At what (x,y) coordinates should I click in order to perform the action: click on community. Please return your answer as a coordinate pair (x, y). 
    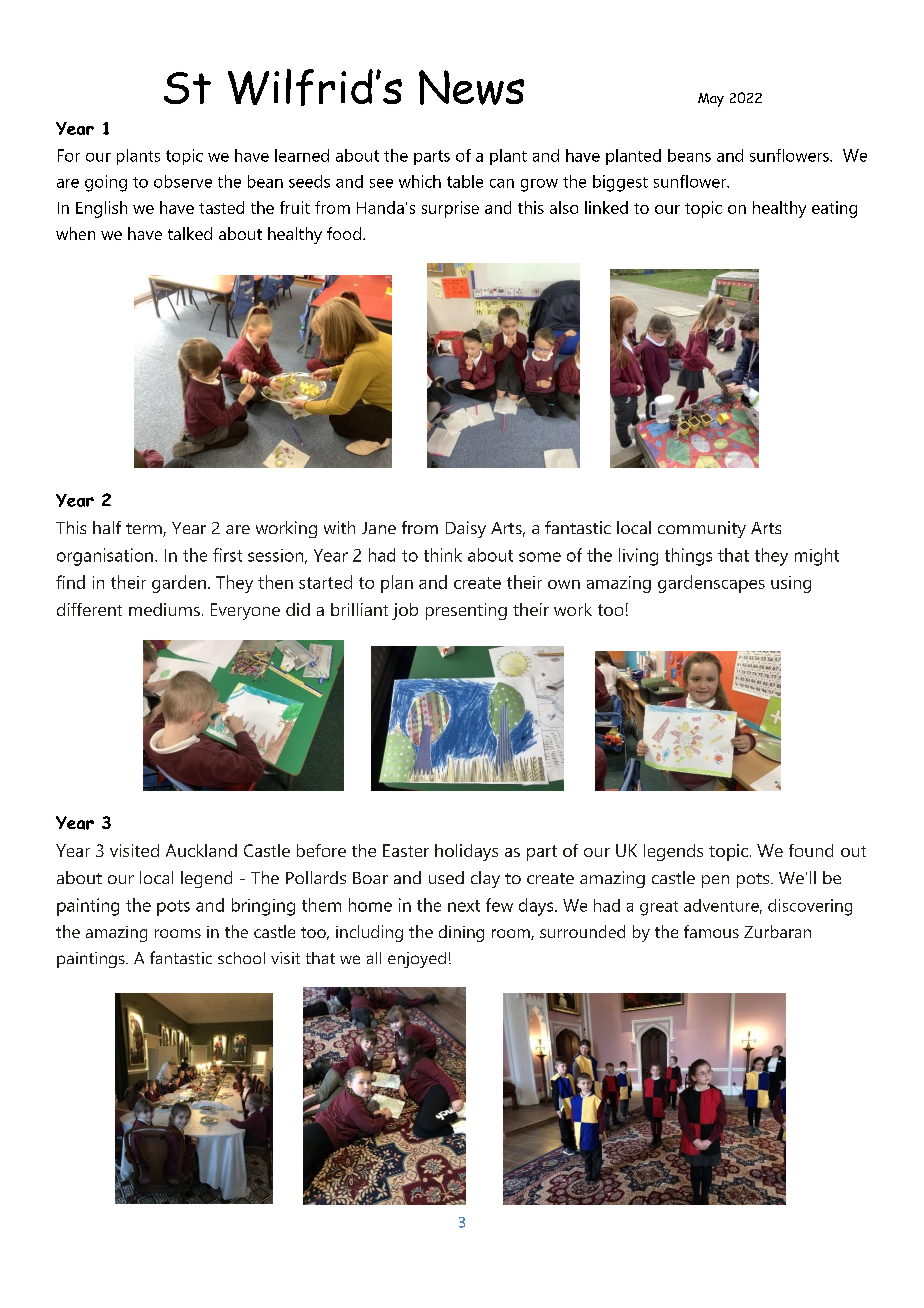
    Looking at the image, I should click on (702, 529).
